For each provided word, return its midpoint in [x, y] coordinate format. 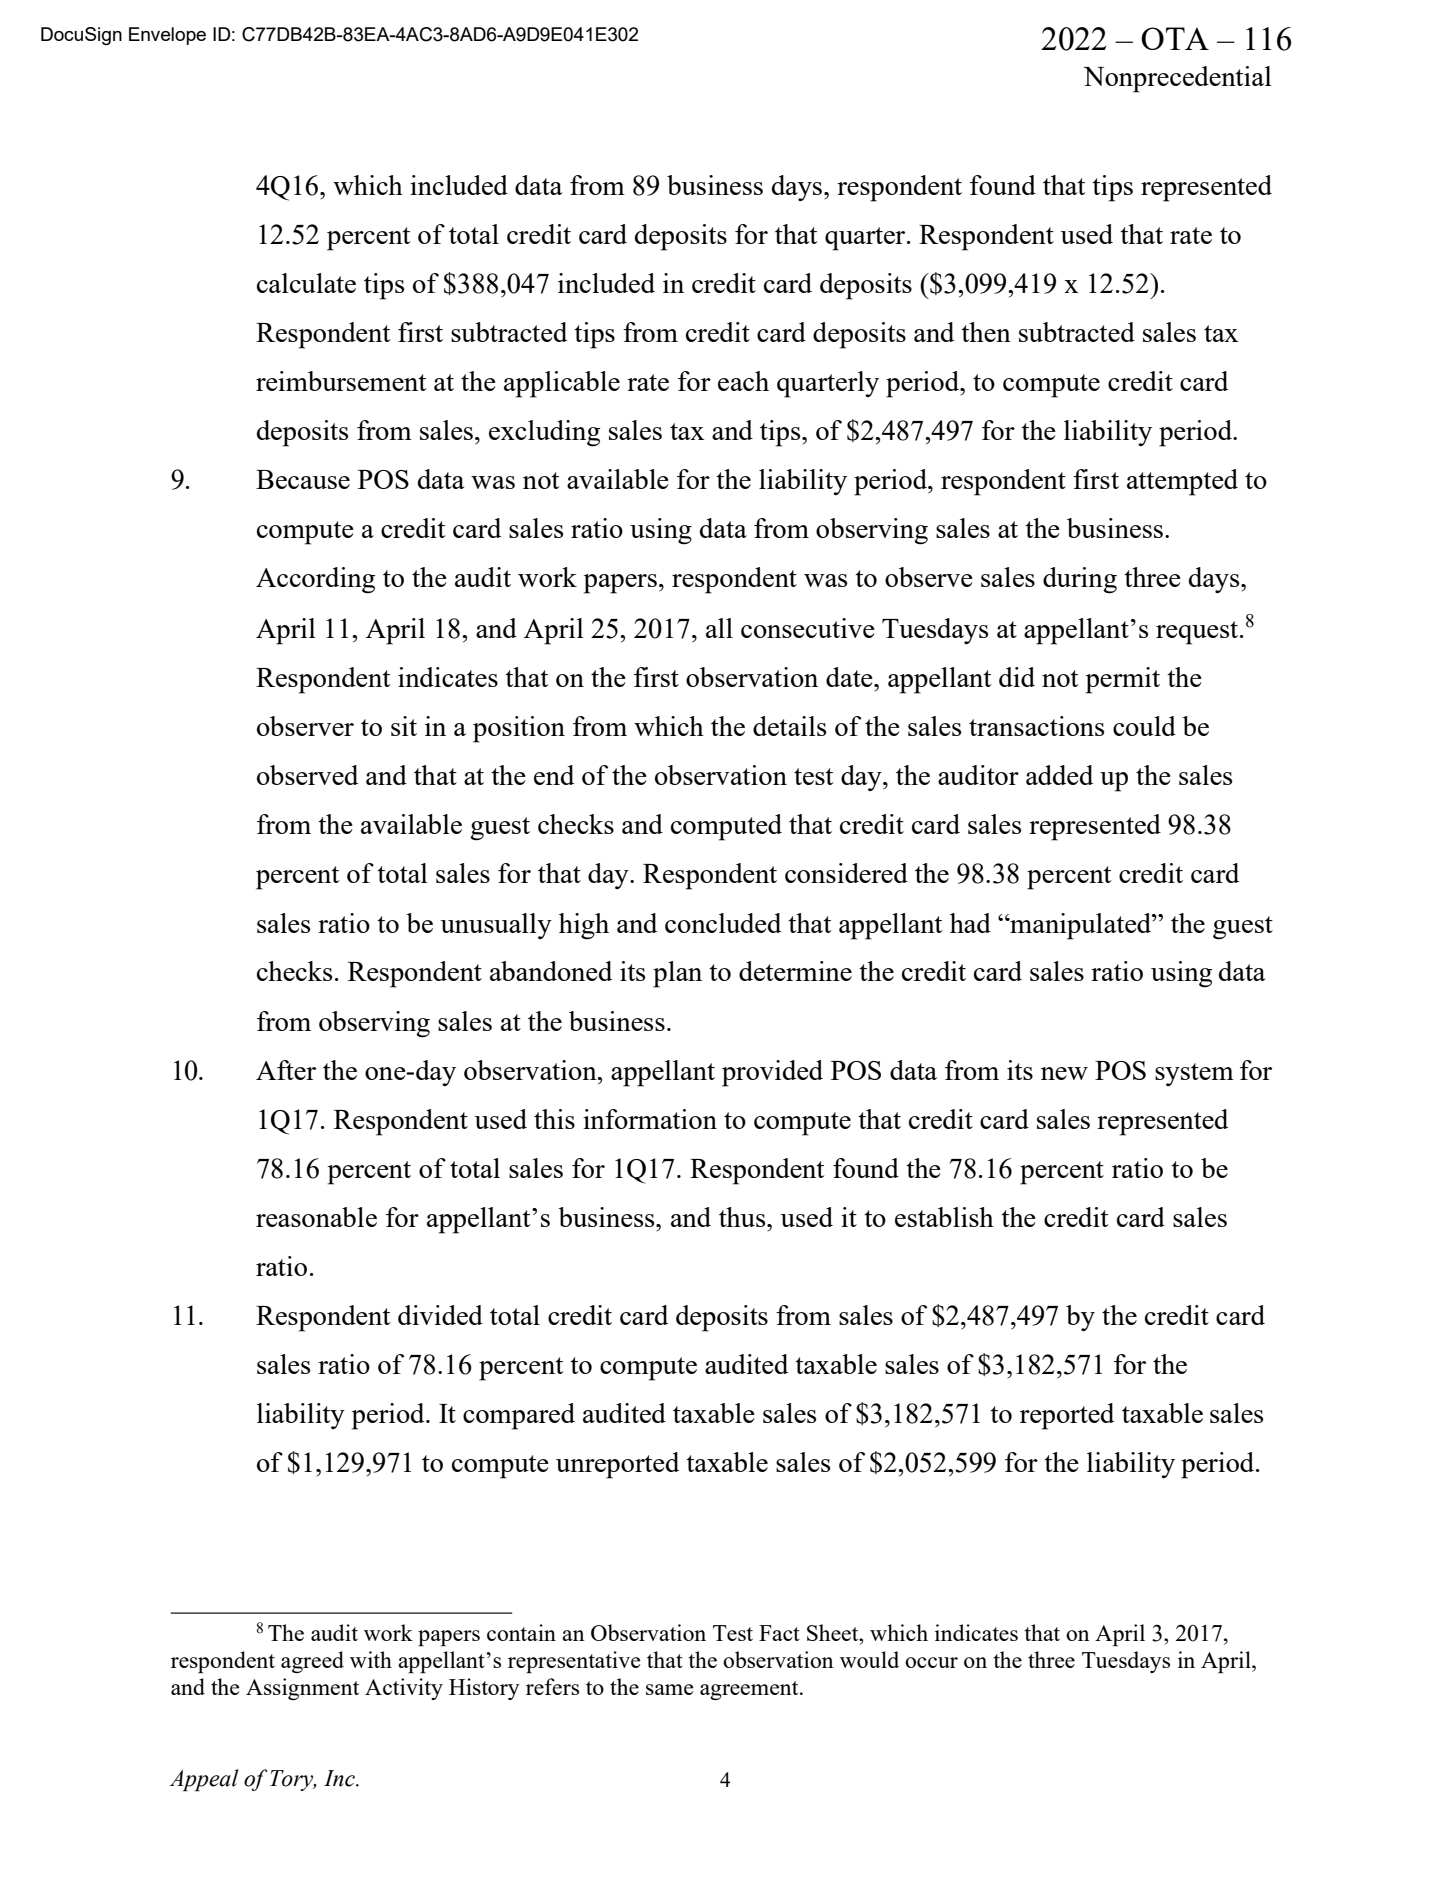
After [286, 1070]
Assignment [302, 1689]
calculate [306, 283]
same [669, 1689]
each [743, 381]
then [986, 332]
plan [677, 974]
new [1064, 1073]
